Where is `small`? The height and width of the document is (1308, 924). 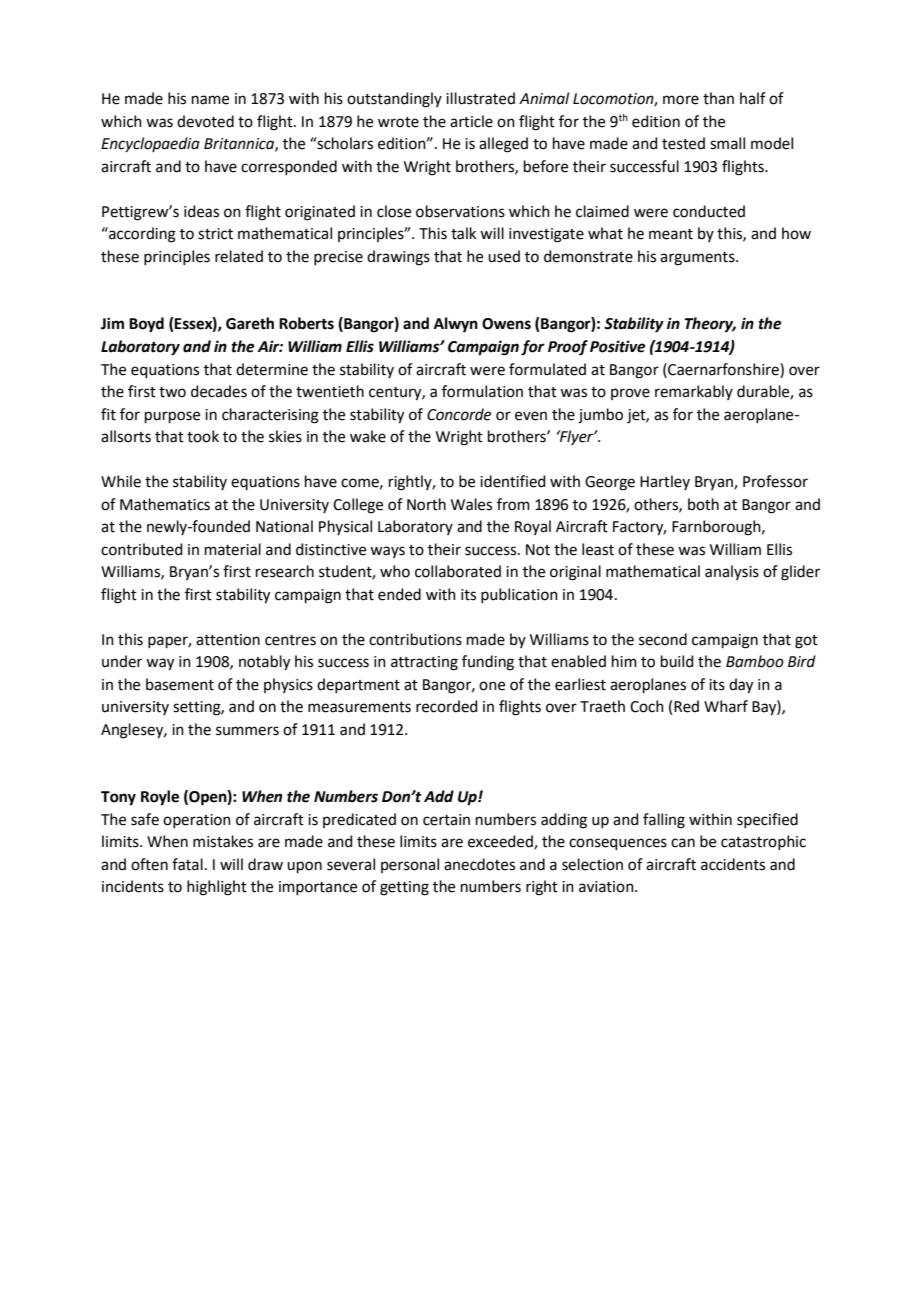
small is located at coordinates (727, 143).
